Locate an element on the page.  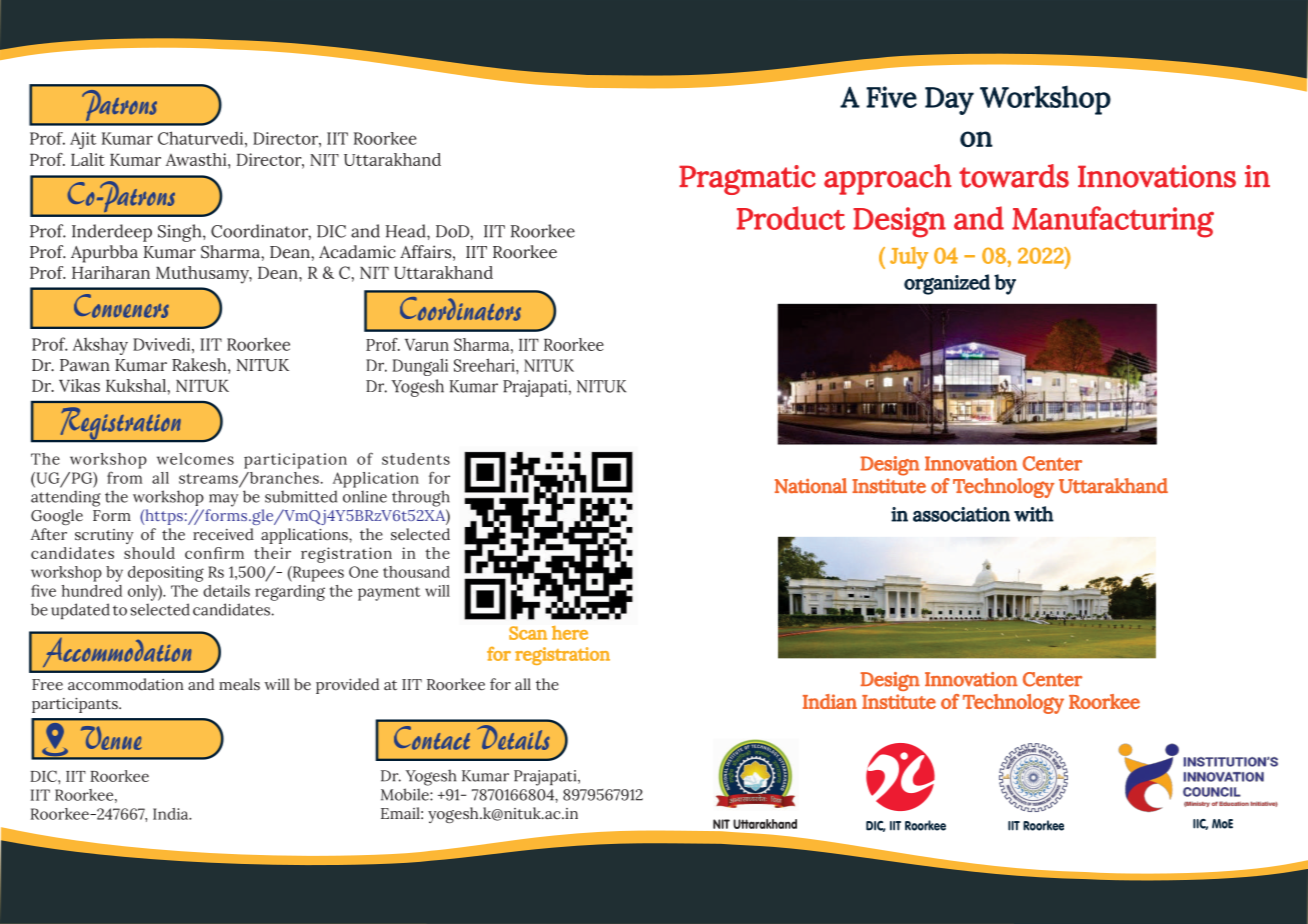
with is located at coordinates (1034, 514).
